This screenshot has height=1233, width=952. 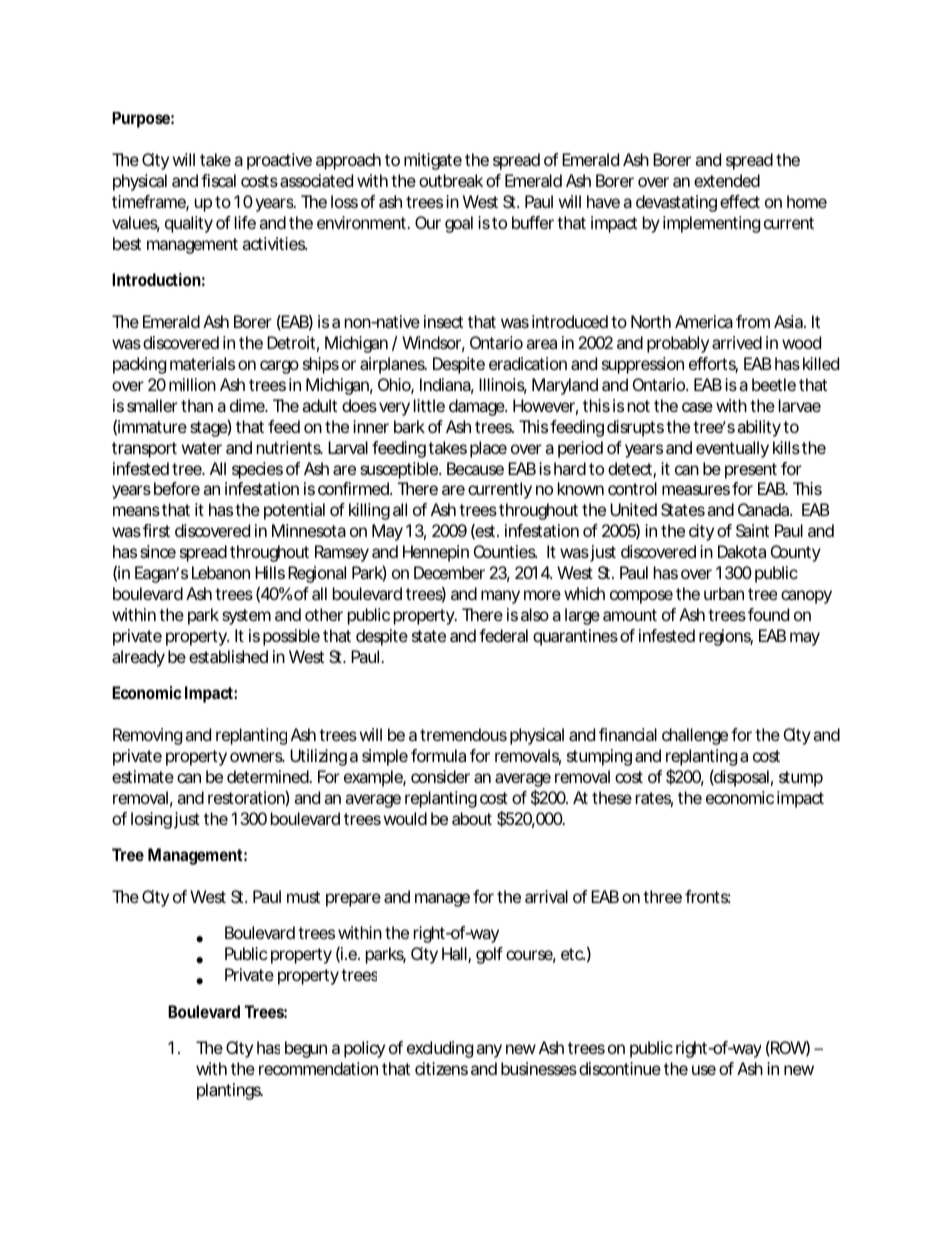 What do you see at coordinates (246, 797) in the screenshot?
I see `restoration` at bounding box center [246, 797].
